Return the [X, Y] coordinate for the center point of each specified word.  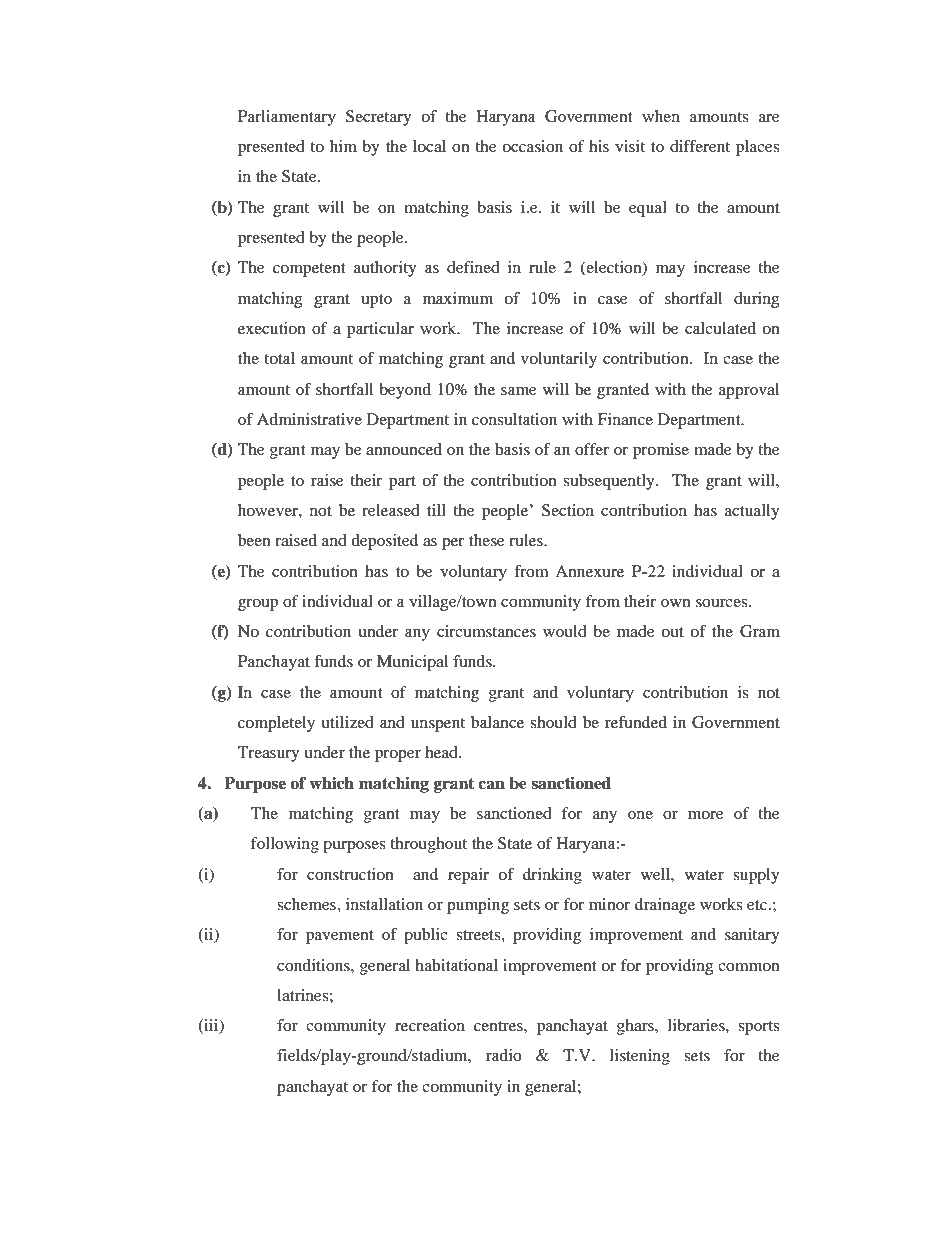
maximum [458, 298]
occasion [532, 146]
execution [272, 328]
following [285, 845]
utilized [347, 722]
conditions [314, 965]
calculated [720, 328]
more [706, 815]
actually [752, 512]
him [343, 146]
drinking [552, 876]
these [487, 540]
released [391, 510]
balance [497, 722]
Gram [760, 631]
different [700, 146]
